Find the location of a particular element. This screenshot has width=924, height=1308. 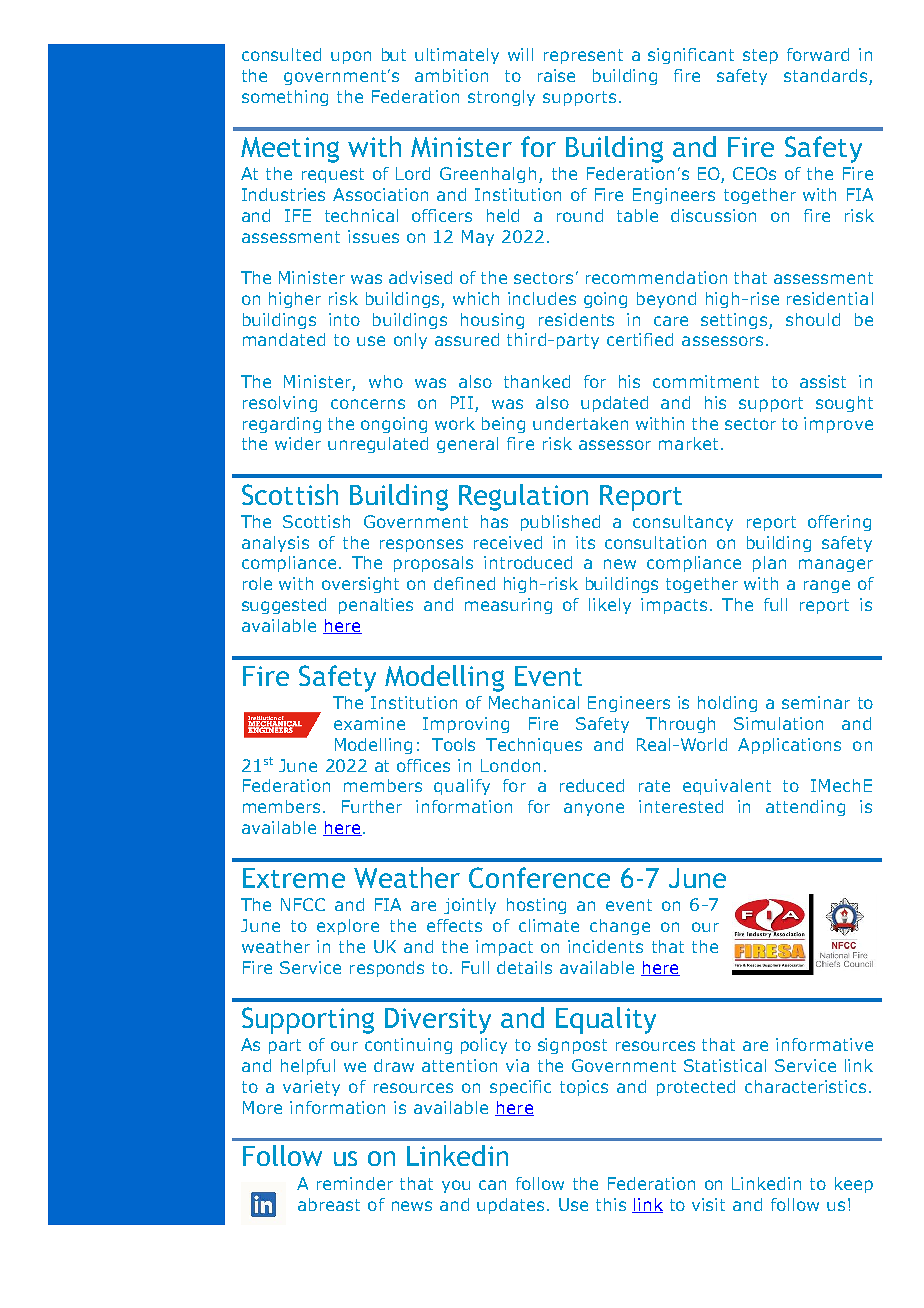

improve is located at coordinates (838, 425).
